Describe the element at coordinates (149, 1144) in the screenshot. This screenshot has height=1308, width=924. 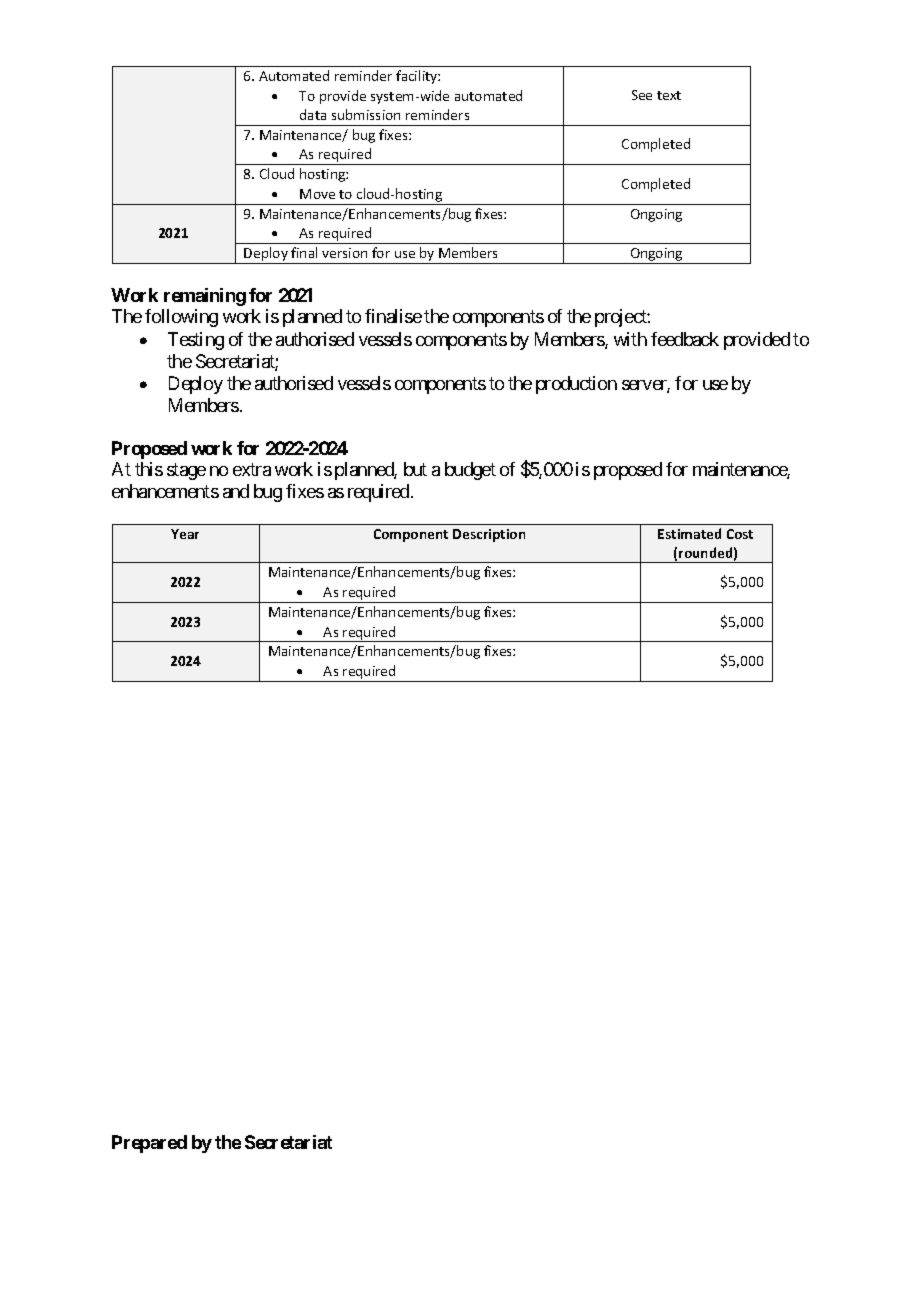
I see `Prepared` at that location.
